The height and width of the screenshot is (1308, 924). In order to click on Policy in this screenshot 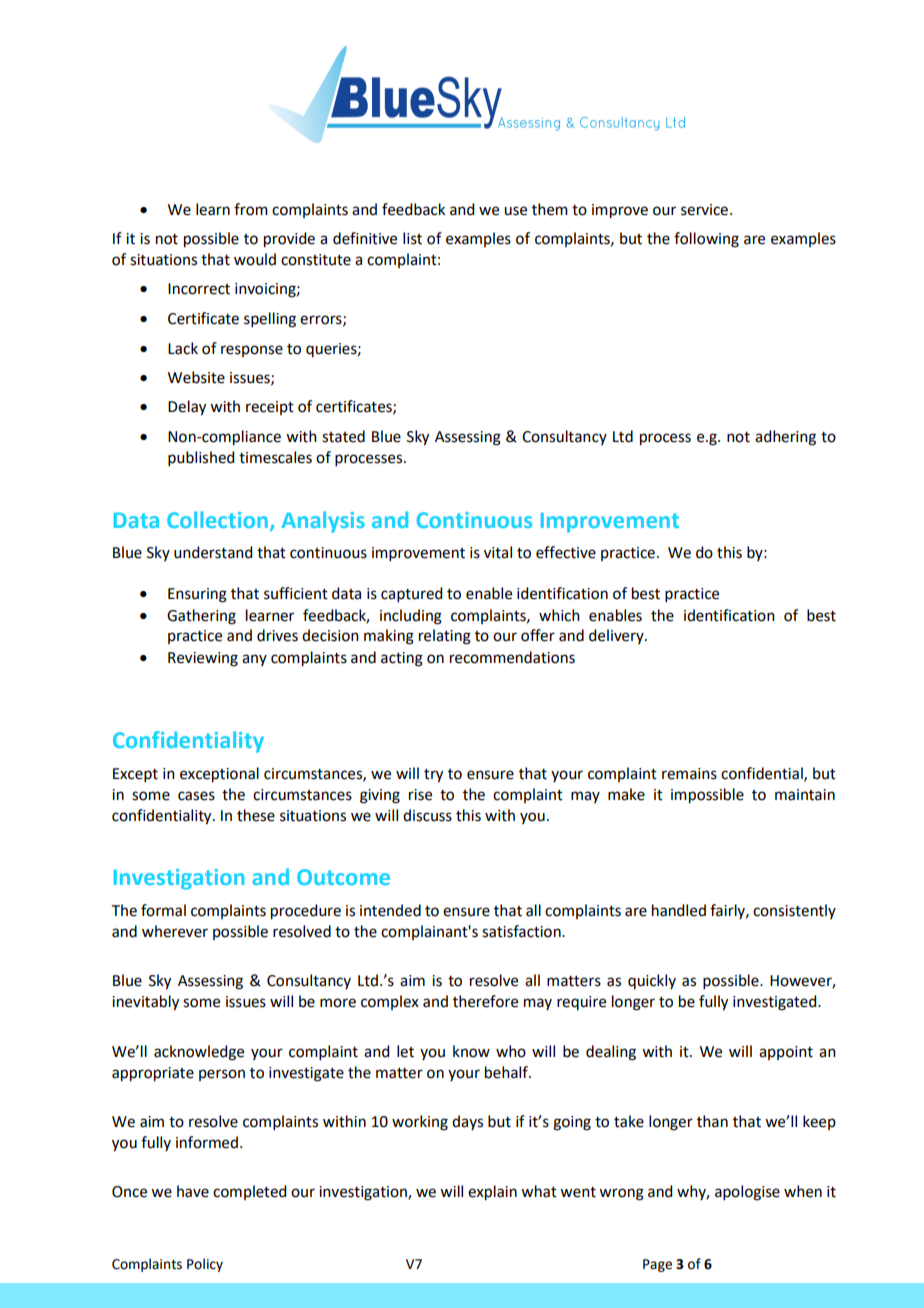, I will do `click(205, 1265)`.
